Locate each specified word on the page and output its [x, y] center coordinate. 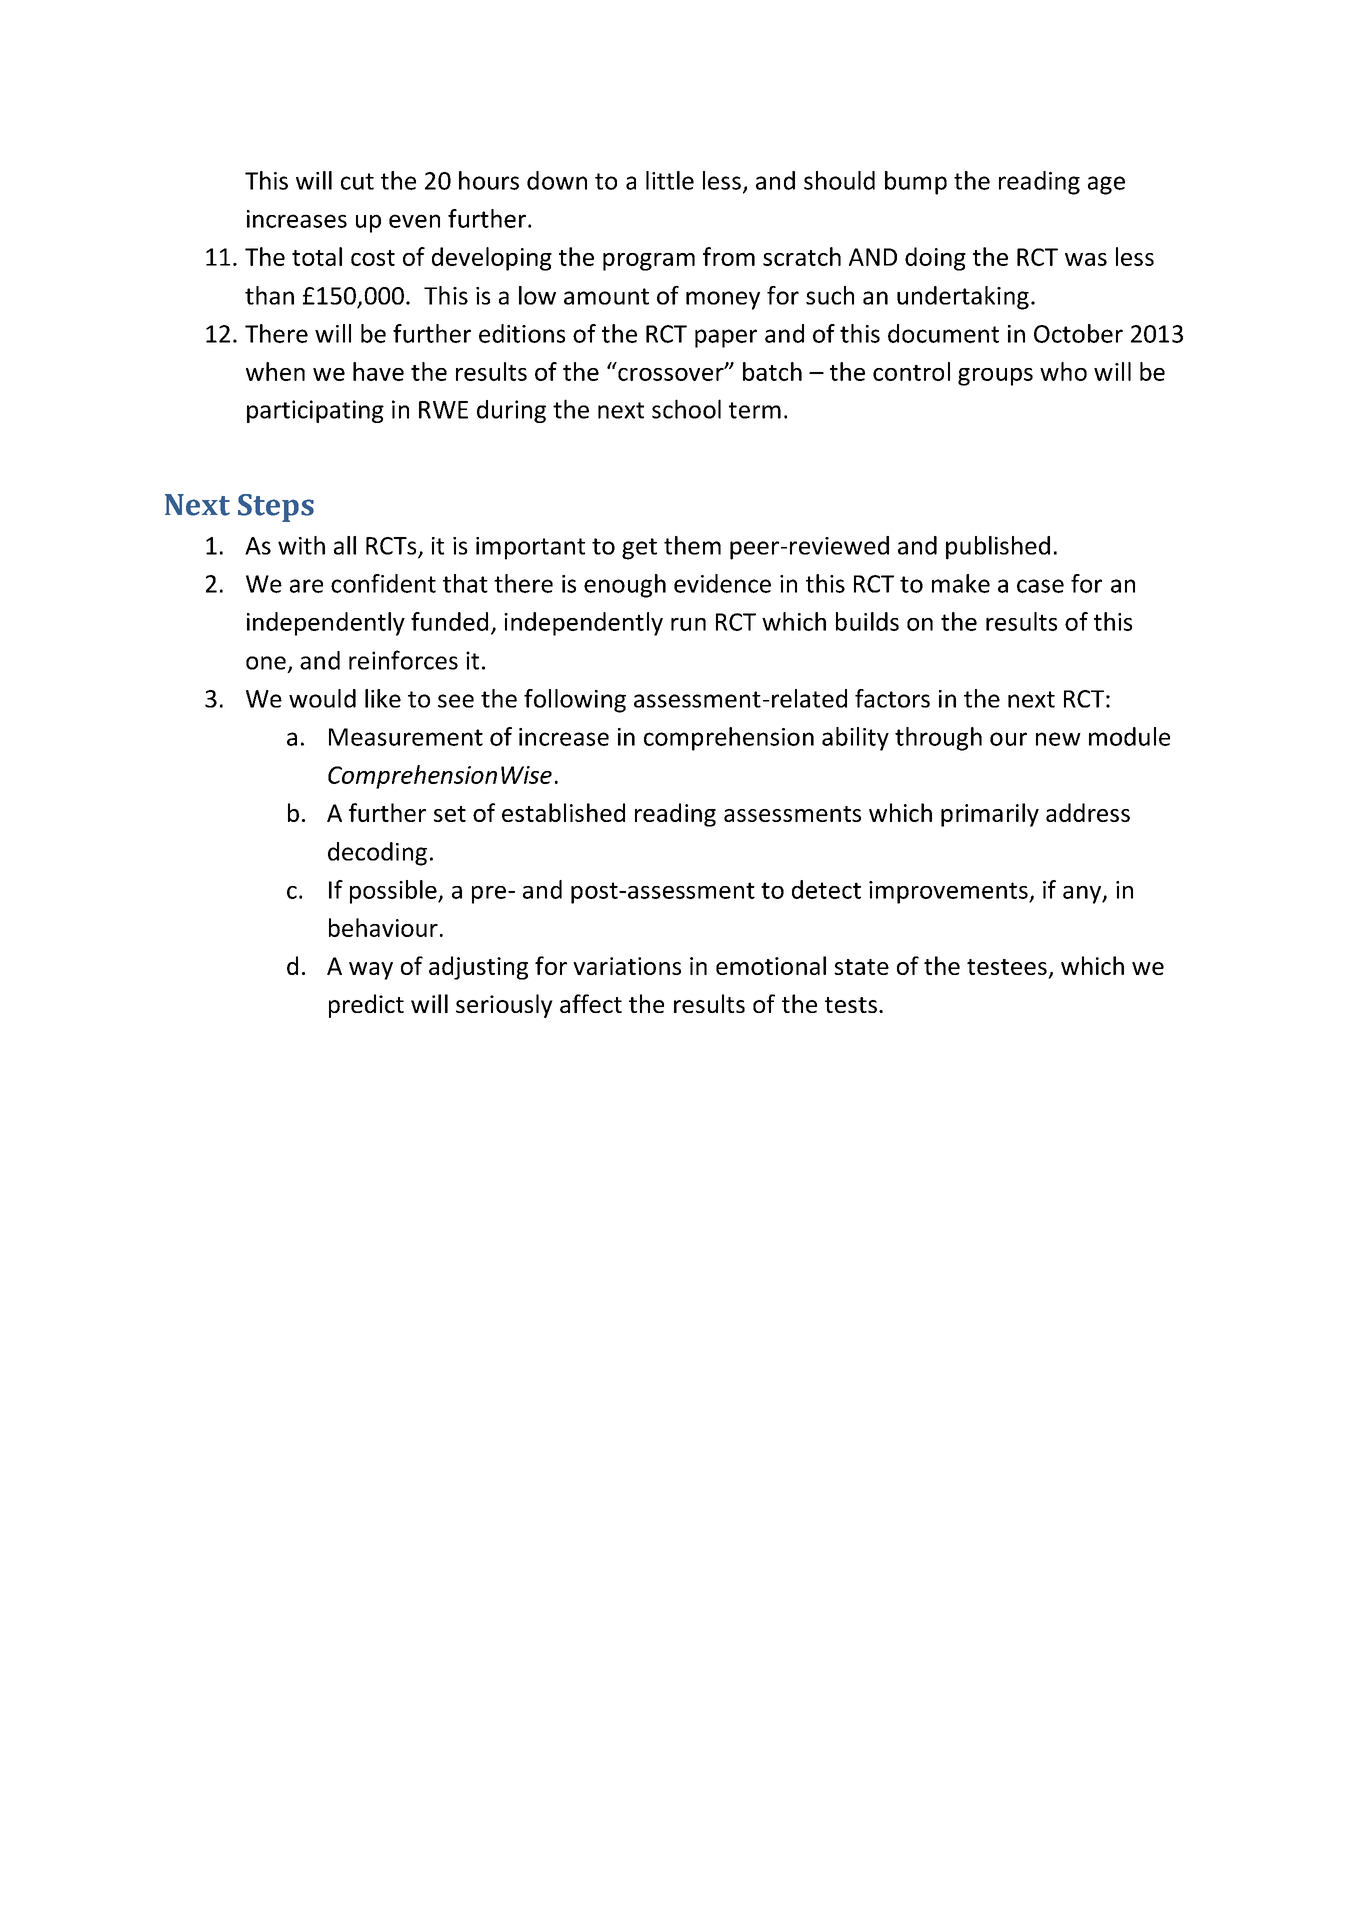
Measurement [406, 737]
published [998, 548]
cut [357, 181]
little [670, 180]
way [371, 971]
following [575, 701]
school [686, 409]
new [1058, 739]
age [1106, 185]
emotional [771, 965]
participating [315, 411]
